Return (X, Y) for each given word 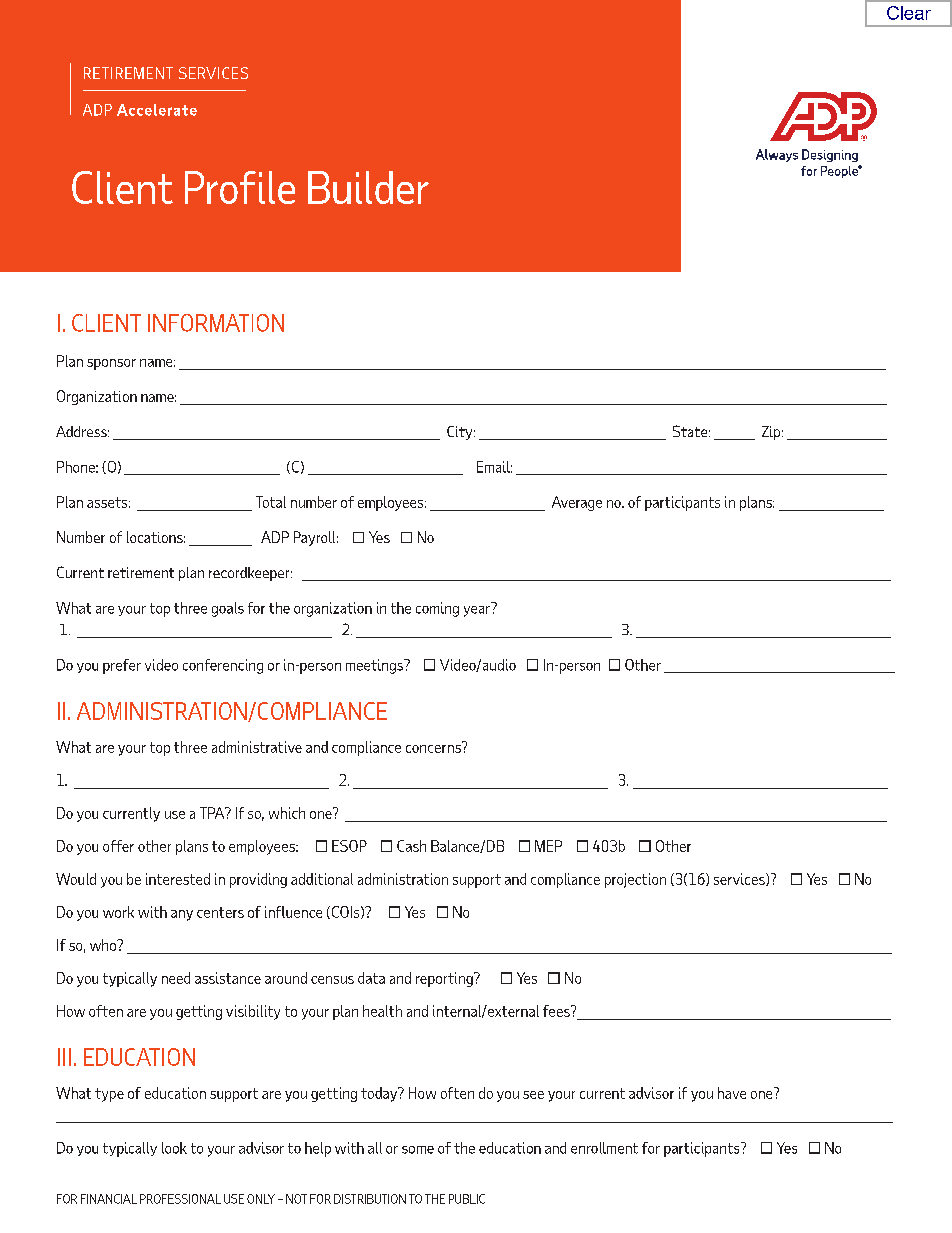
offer (118, 846)
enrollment (604, 1148)
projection (635, 880)
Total (271, 502)
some (418, 1150)
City (461, 433)
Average (577, 503)
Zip (772, 433)
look (174, 1148)
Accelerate (157, 110)
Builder (368, 187)
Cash (411, 846)
